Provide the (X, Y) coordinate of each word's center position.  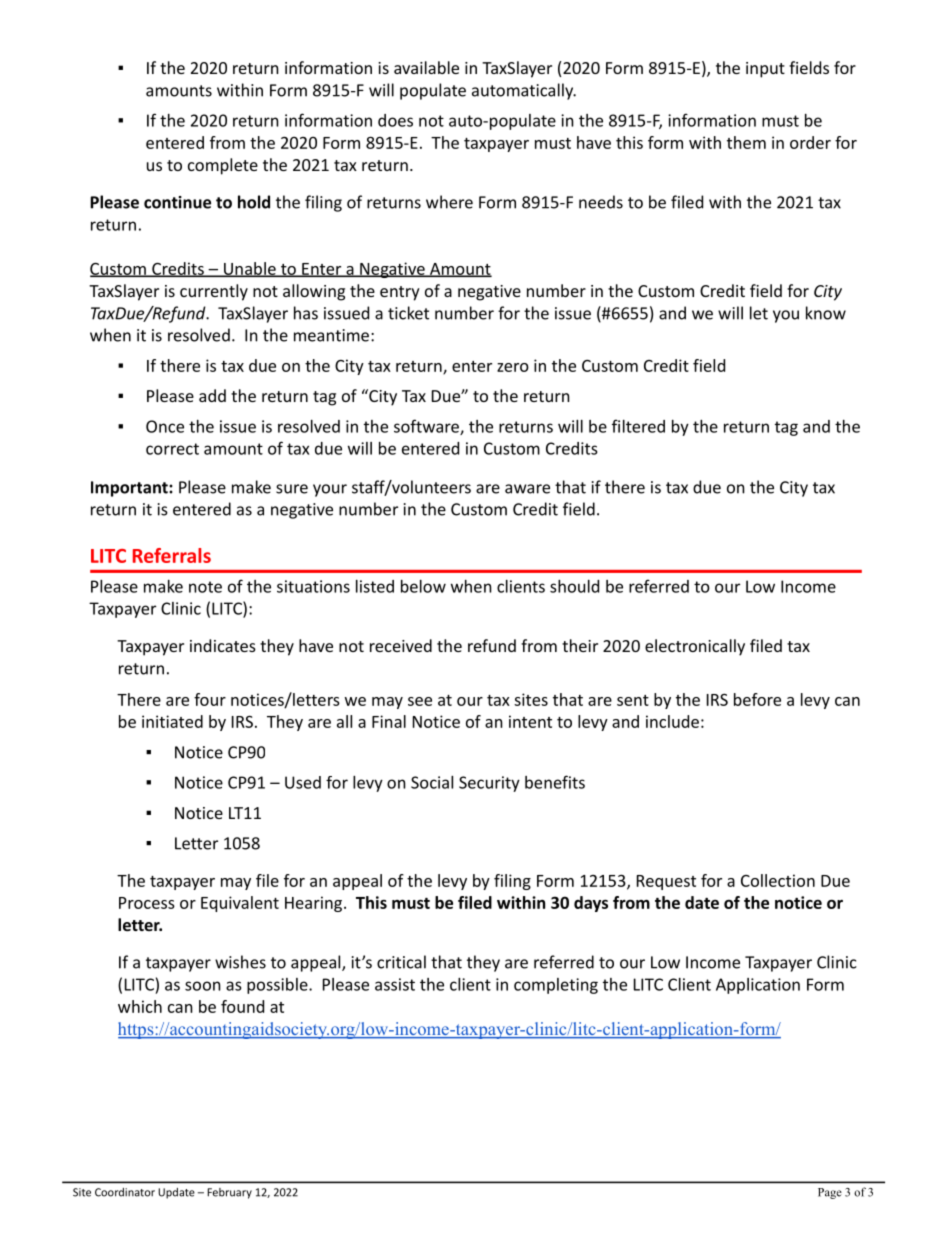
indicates (223, 645)
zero (513, 367)
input (765, 70)
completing (556, 986)
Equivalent (240, 904)
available (426, 67)
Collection (778, 880)
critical (401, 962)
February (229, 1193)
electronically (695, 647)
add (212, 395)
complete (223, 166)
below (423, 586)
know (826, 313)
